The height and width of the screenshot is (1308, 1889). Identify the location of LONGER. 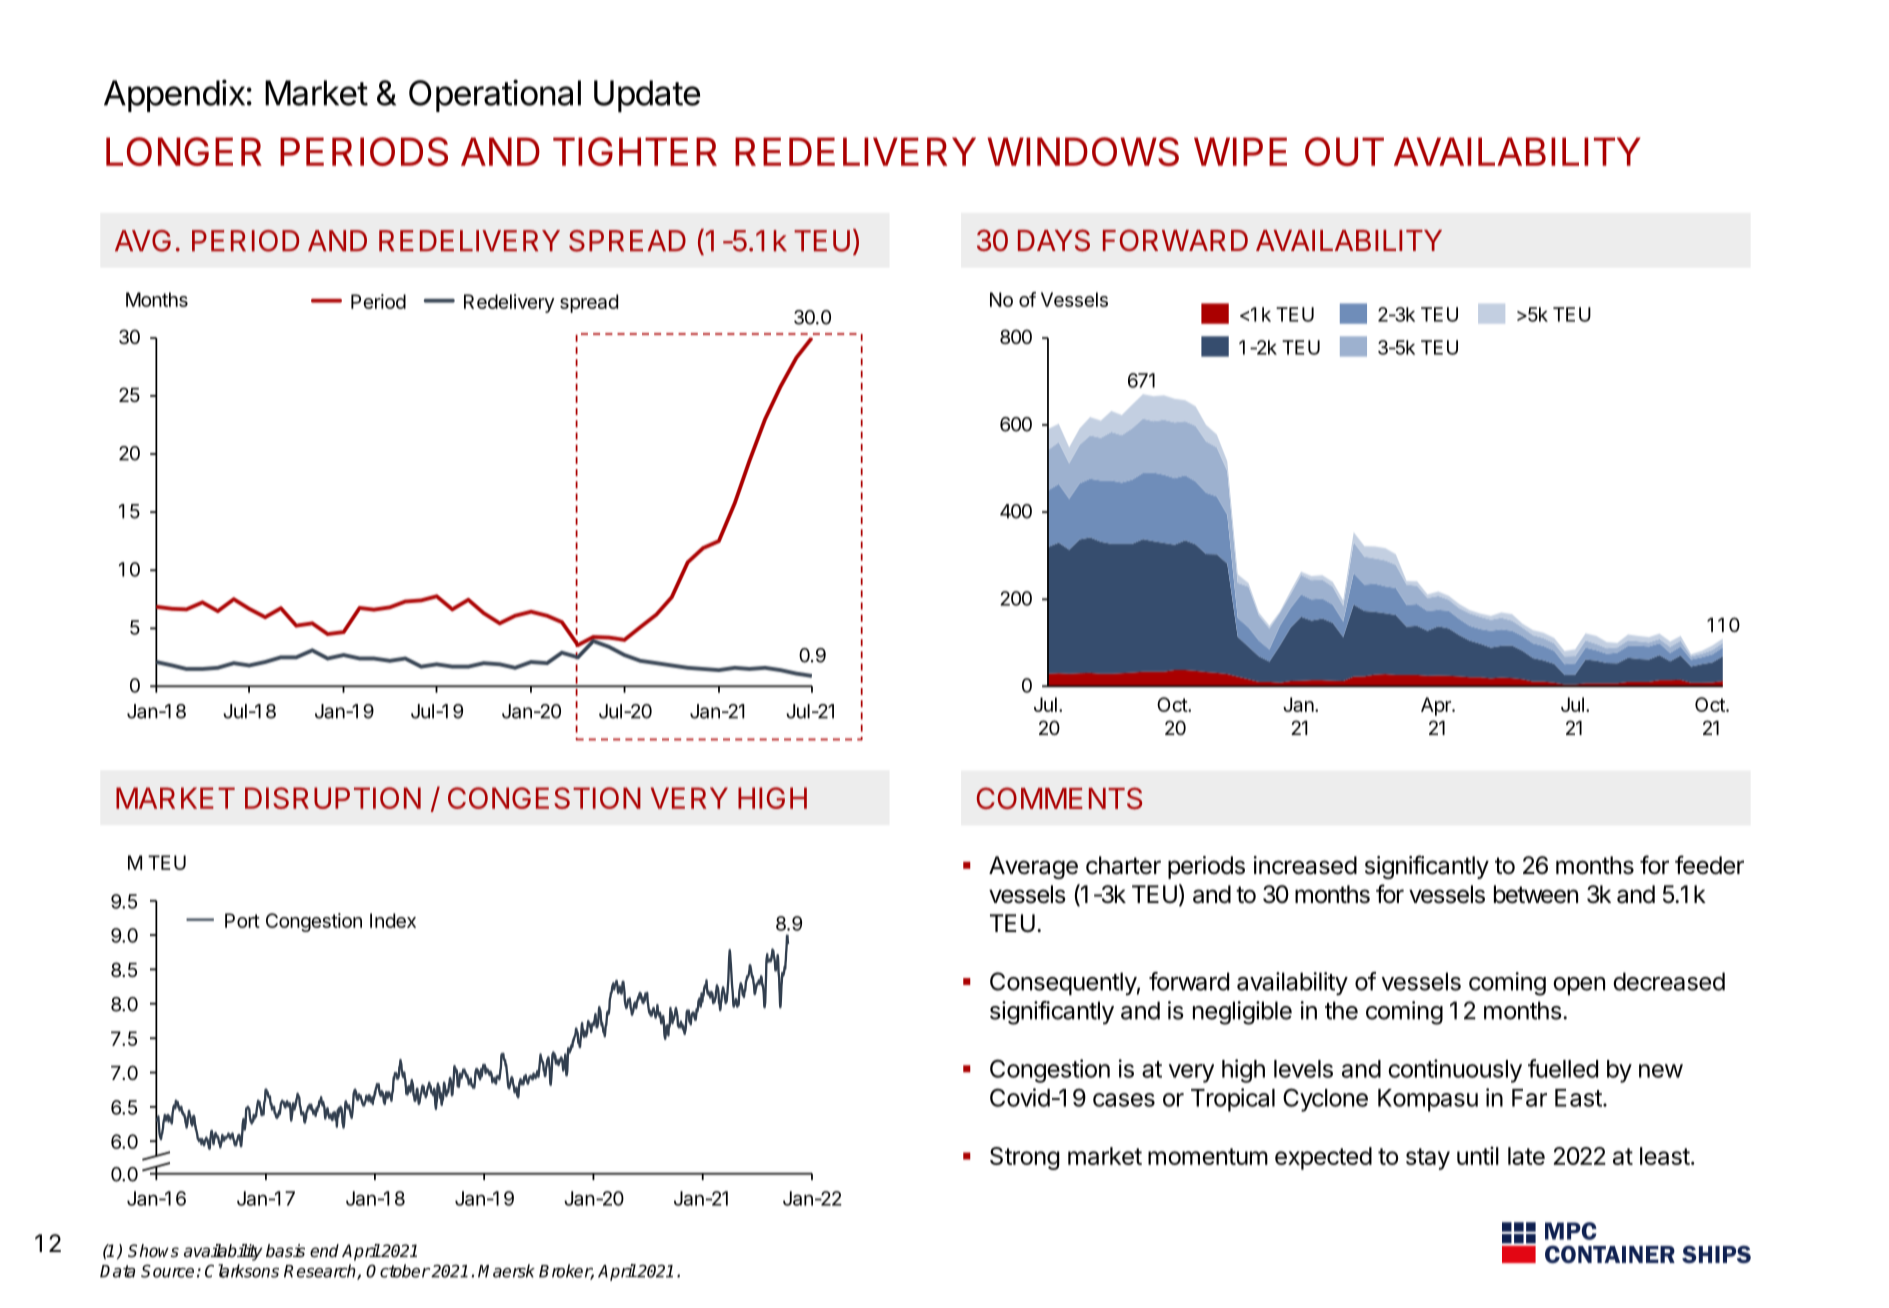
(184, 151).
